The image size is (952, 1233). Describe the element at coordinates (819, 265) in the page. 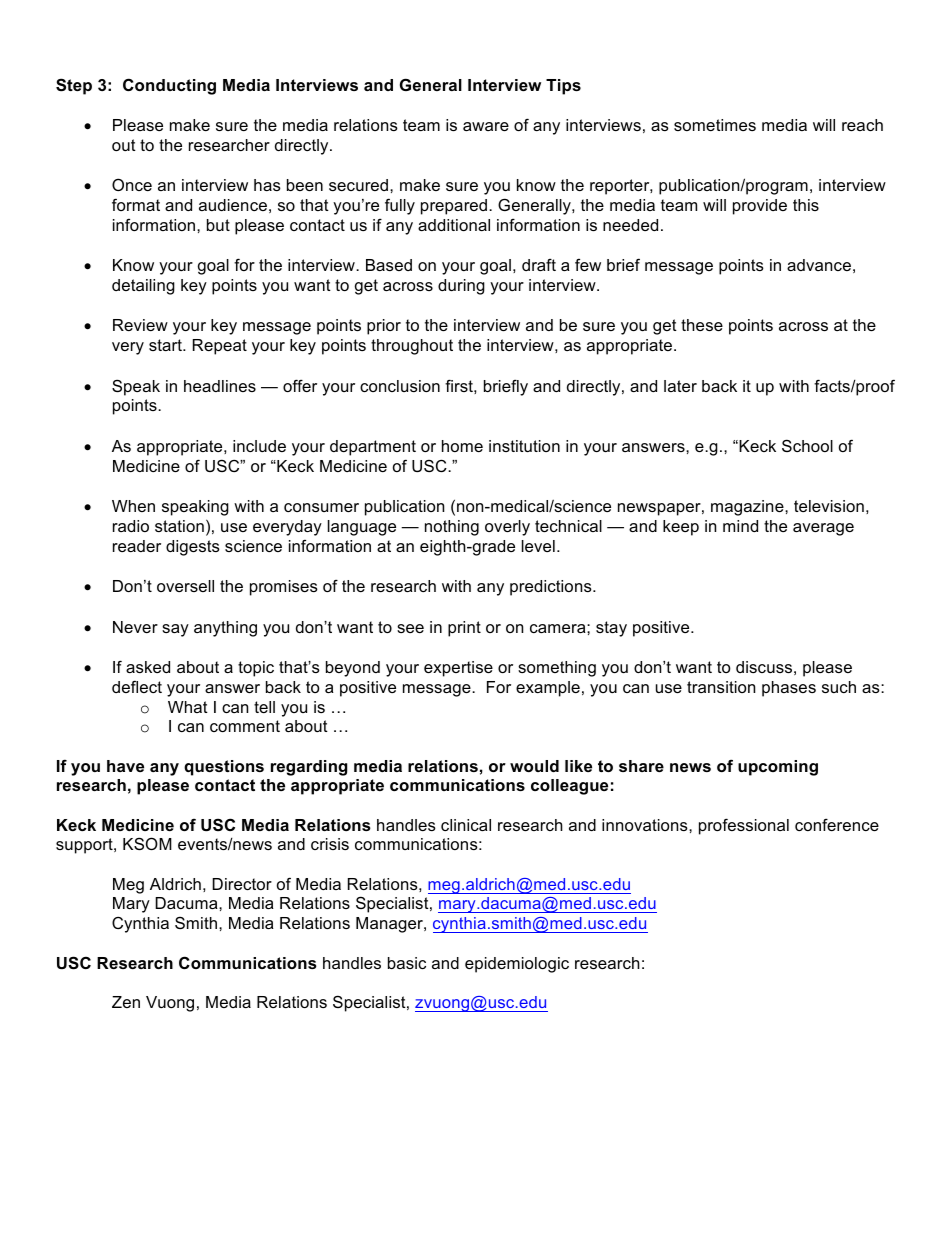

I see `advance` at that location.
